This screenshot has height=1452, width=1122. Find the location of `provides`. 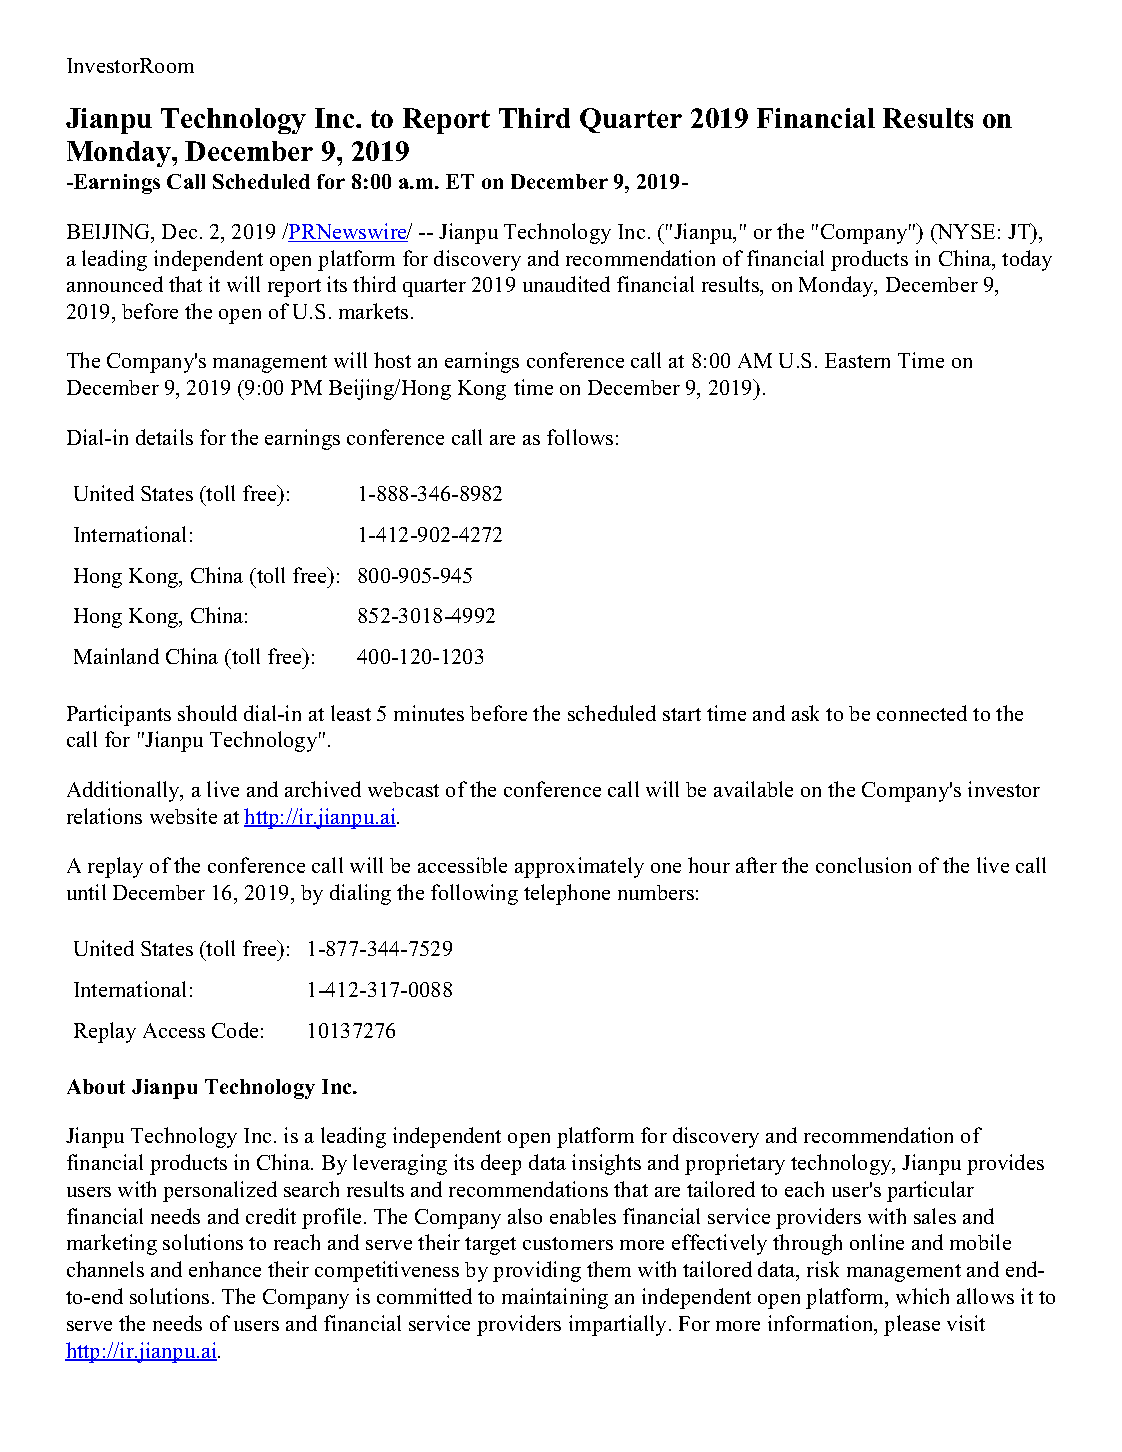

provides is located at coordinates (1005, 1164).
